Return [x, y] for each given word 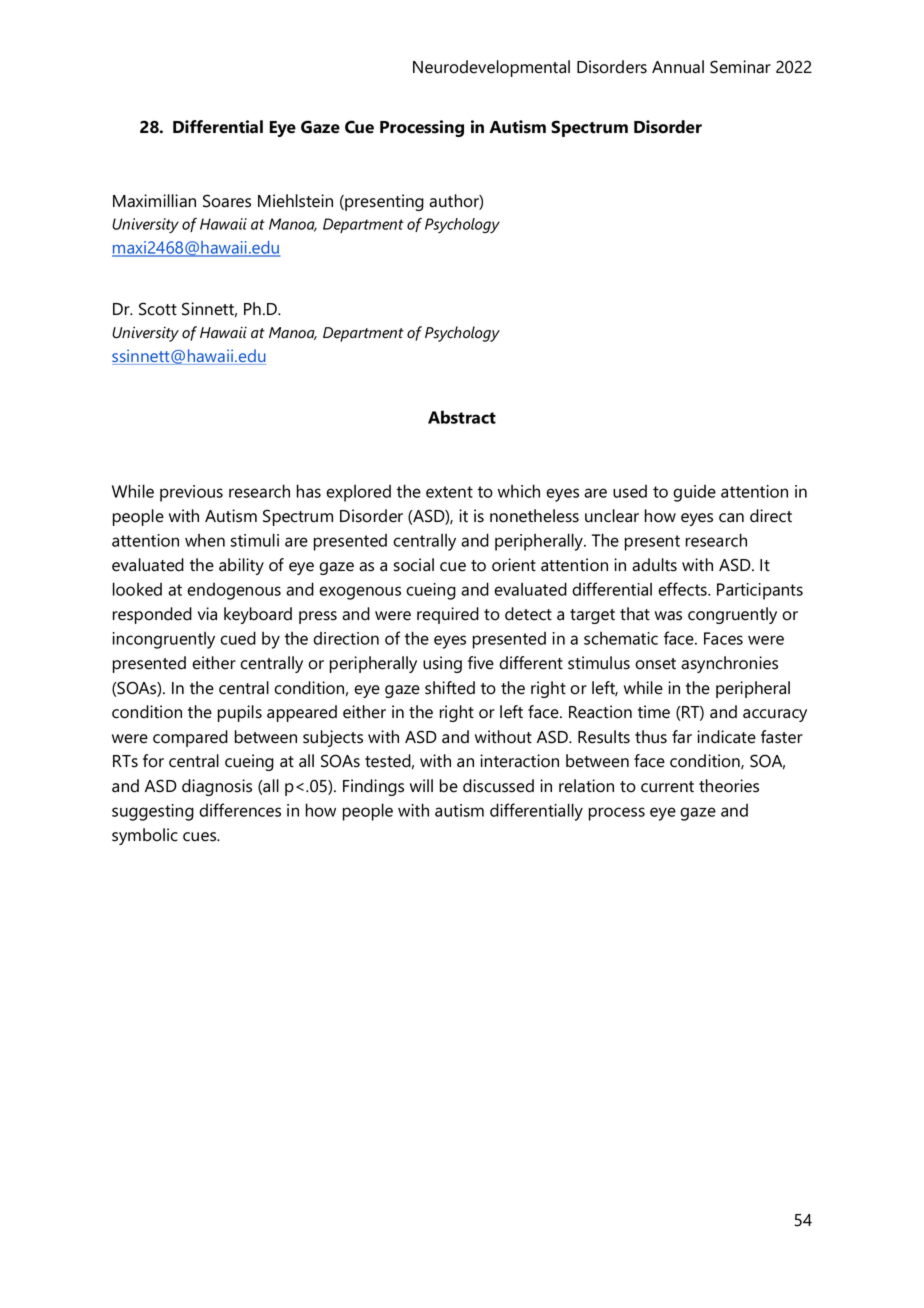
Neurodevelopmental [491, 68]
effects [683, 589]
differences [240, 810]
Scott [158, 309]
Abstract [462, 417]
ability [241, 566]
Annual [678, 67]
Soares [227, 201]
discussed [498, 786]
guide [694, 493]
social [414, 565]
